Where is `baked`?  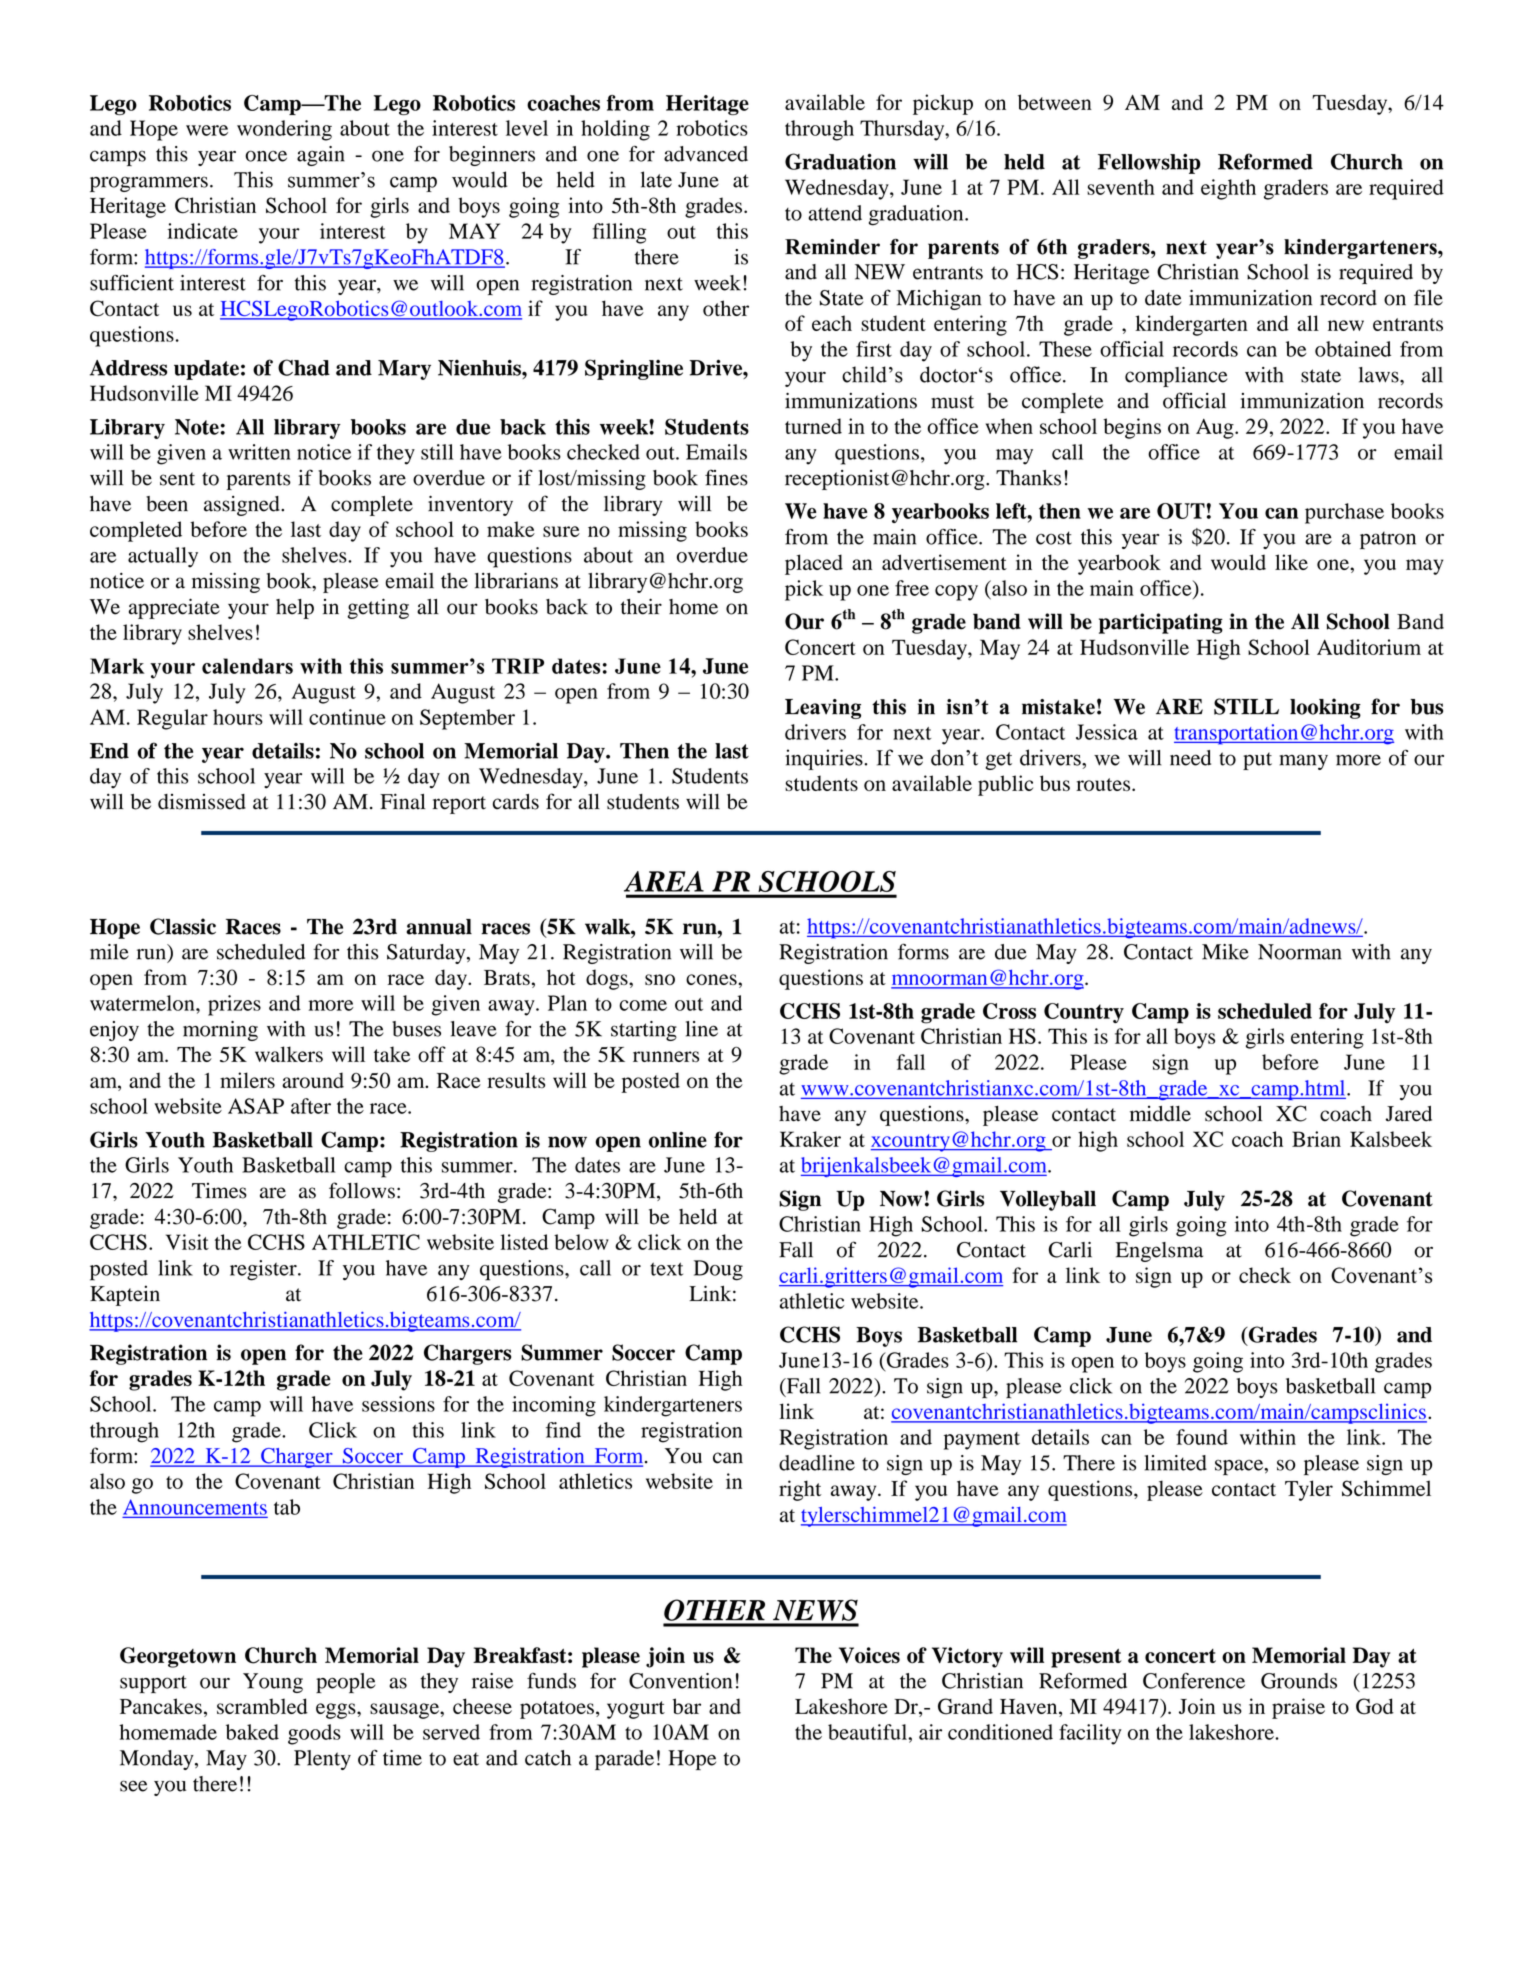 baked is located at coordinates (252, 1732).
